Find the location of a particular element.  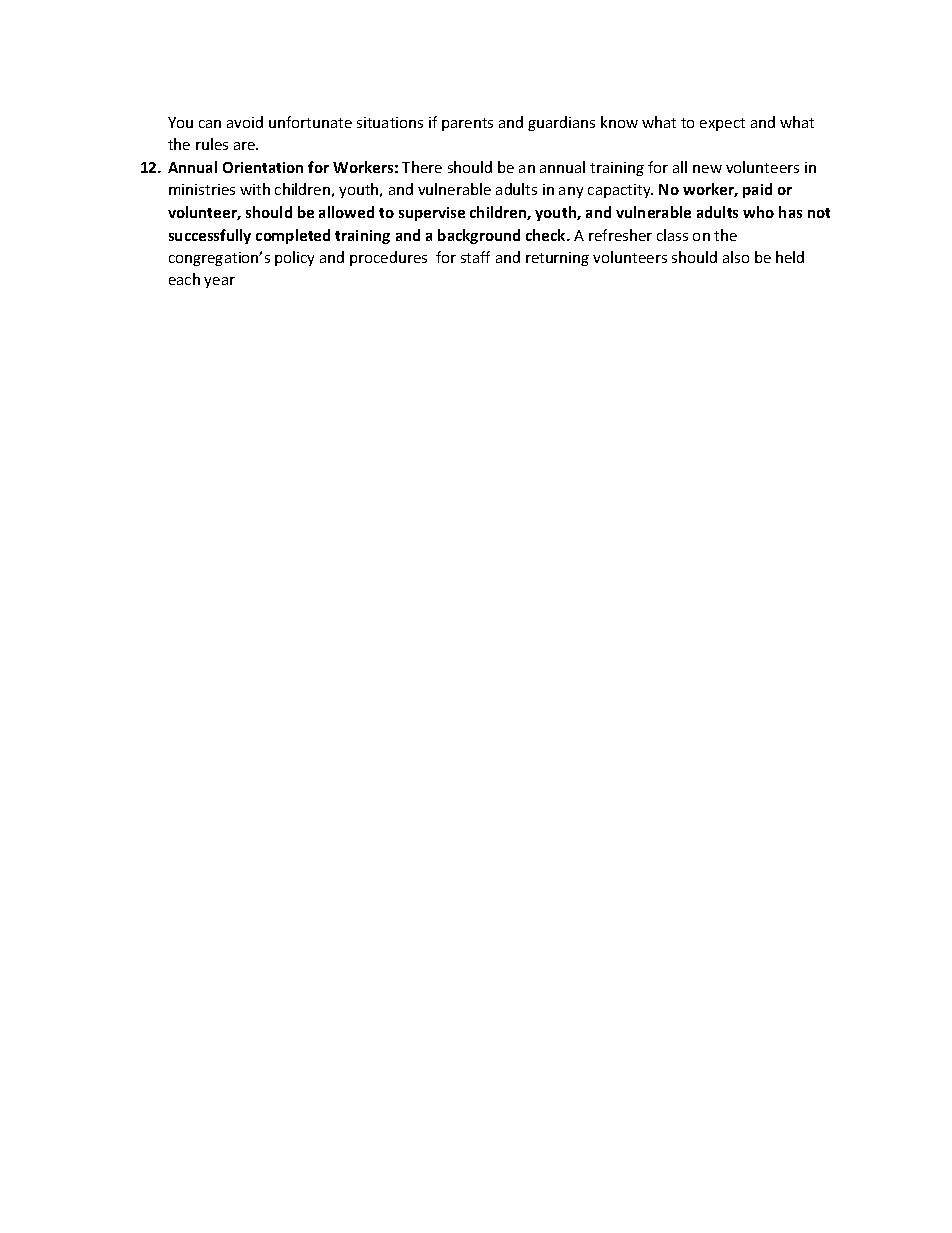

check is located at coordinates (547, 235).
